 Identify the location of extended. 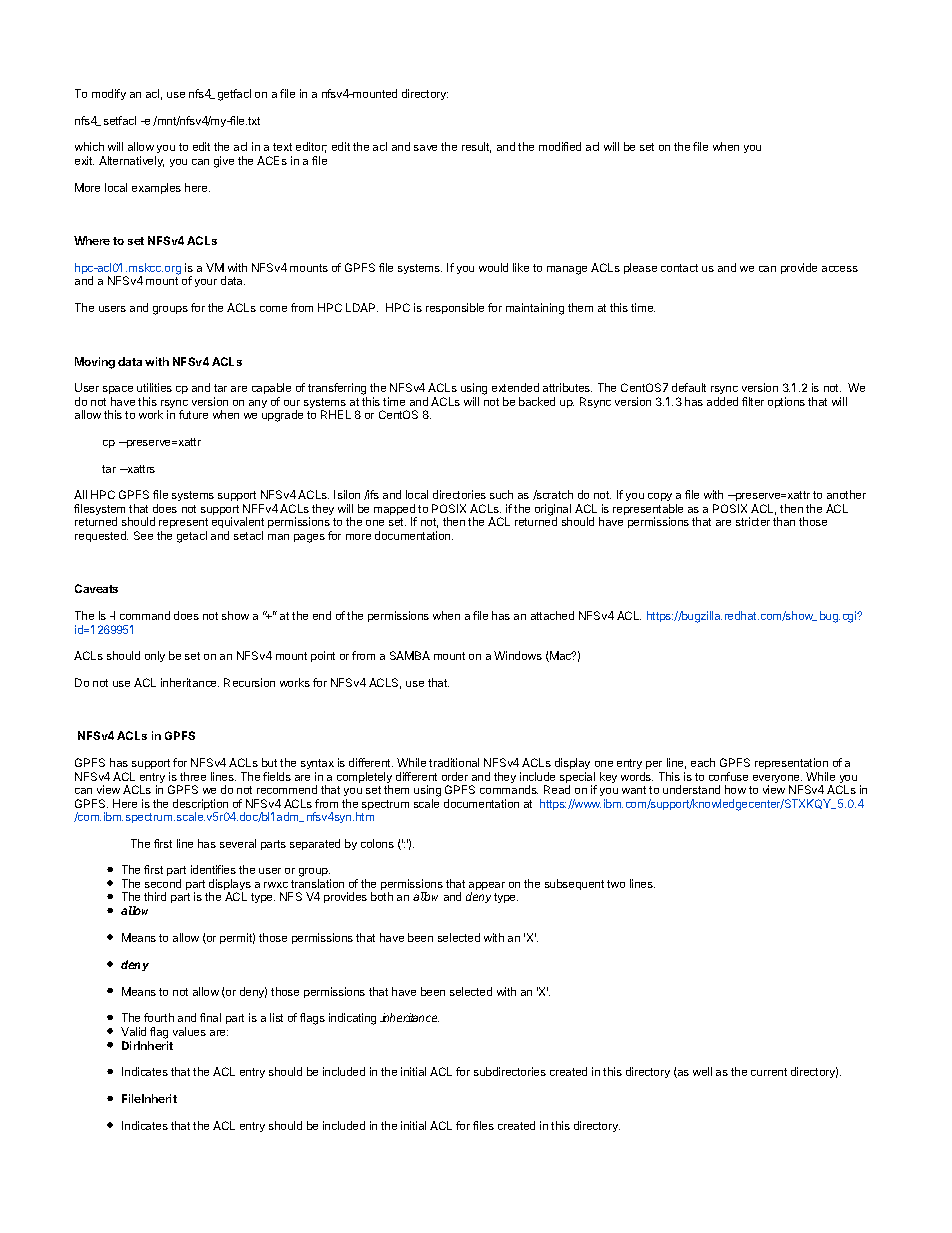
(515, 387).
